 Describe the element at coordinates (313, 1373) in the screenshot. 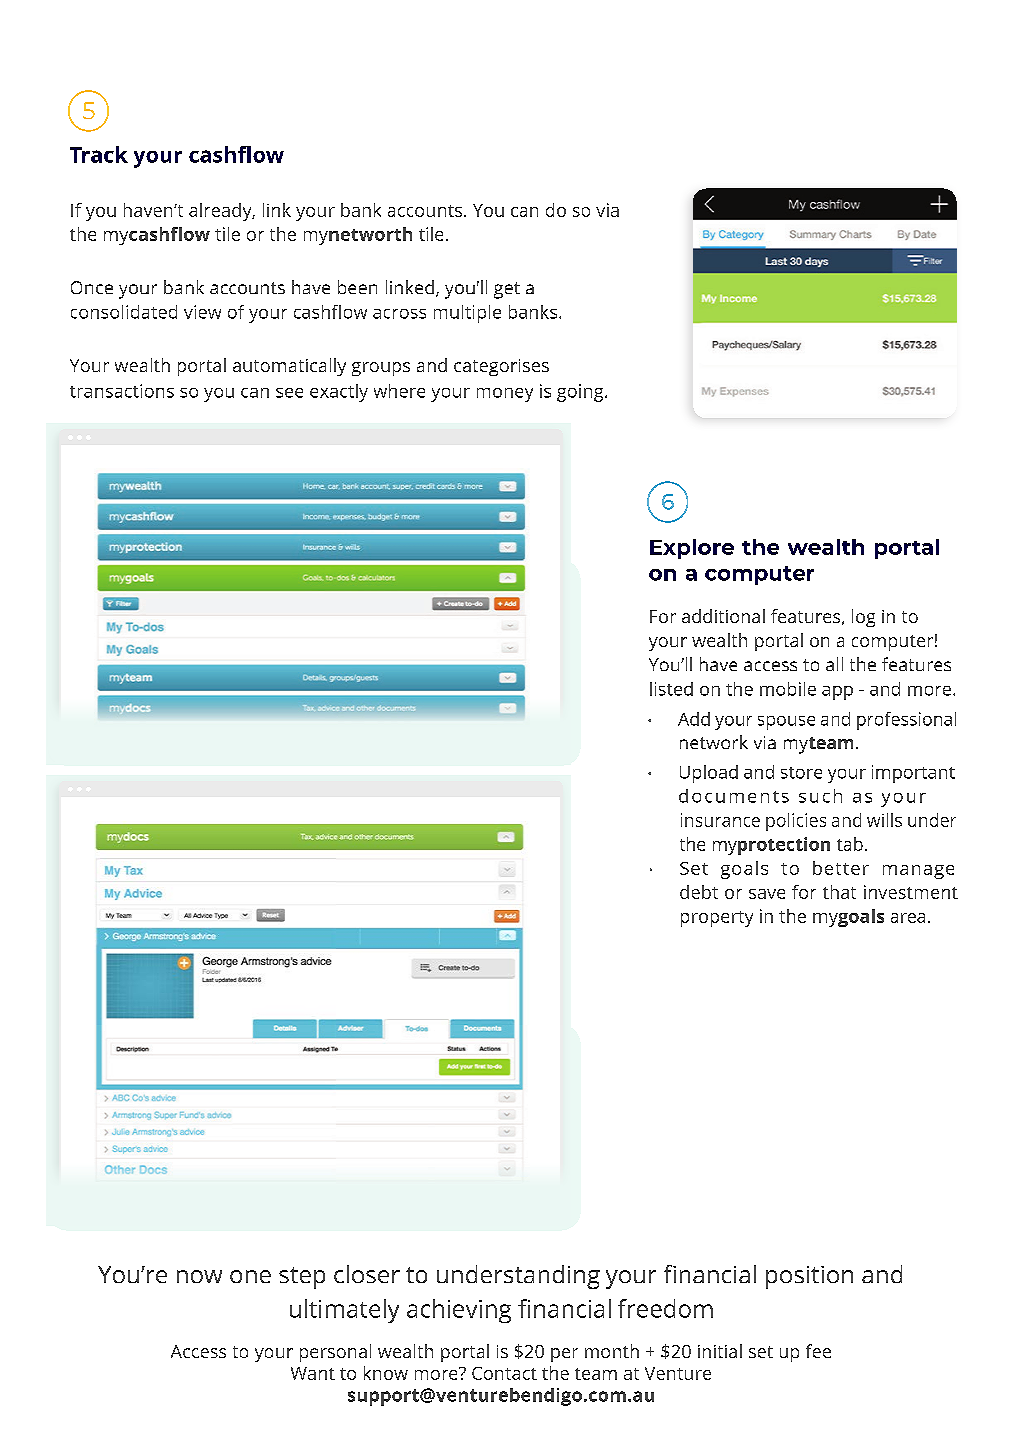

I see `Want` at that location.
